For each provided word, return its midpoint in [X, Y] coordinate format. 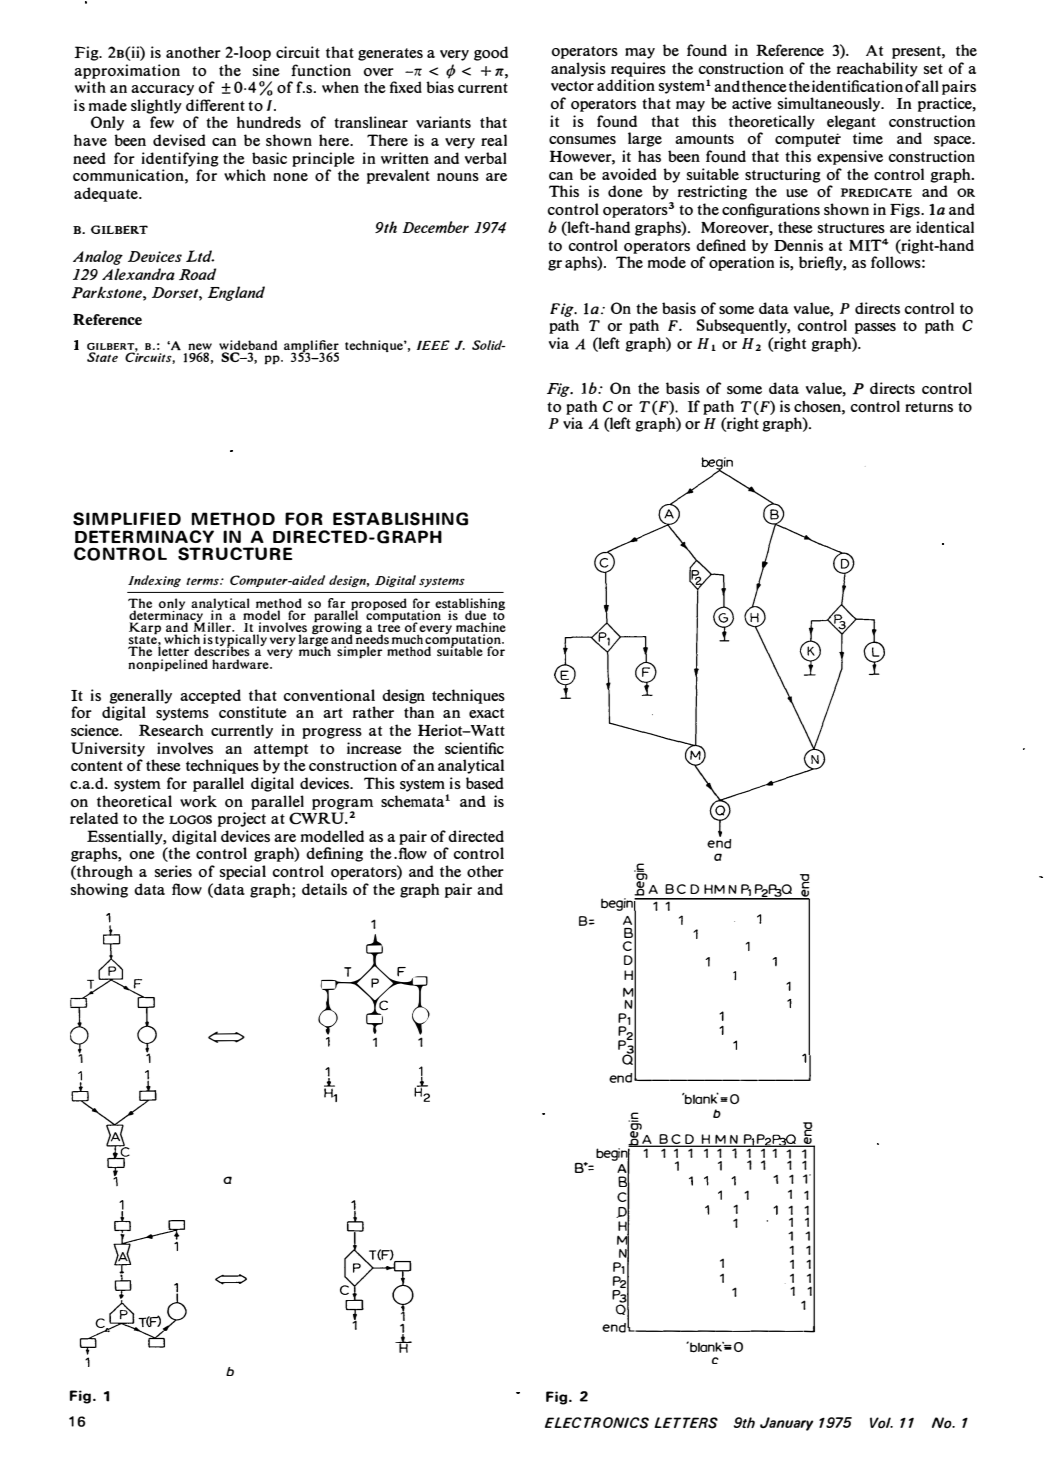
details [324, 889]
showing [99, 890]
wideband [248, 346]
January [787, 1424]
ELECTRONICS [597, 1423]
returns [929, 407]
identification [857, 86]
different [215, 105]
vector [572, 86]
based [485, 783]
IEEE [433, 345]
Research [171, 730]
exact [486, 713]
